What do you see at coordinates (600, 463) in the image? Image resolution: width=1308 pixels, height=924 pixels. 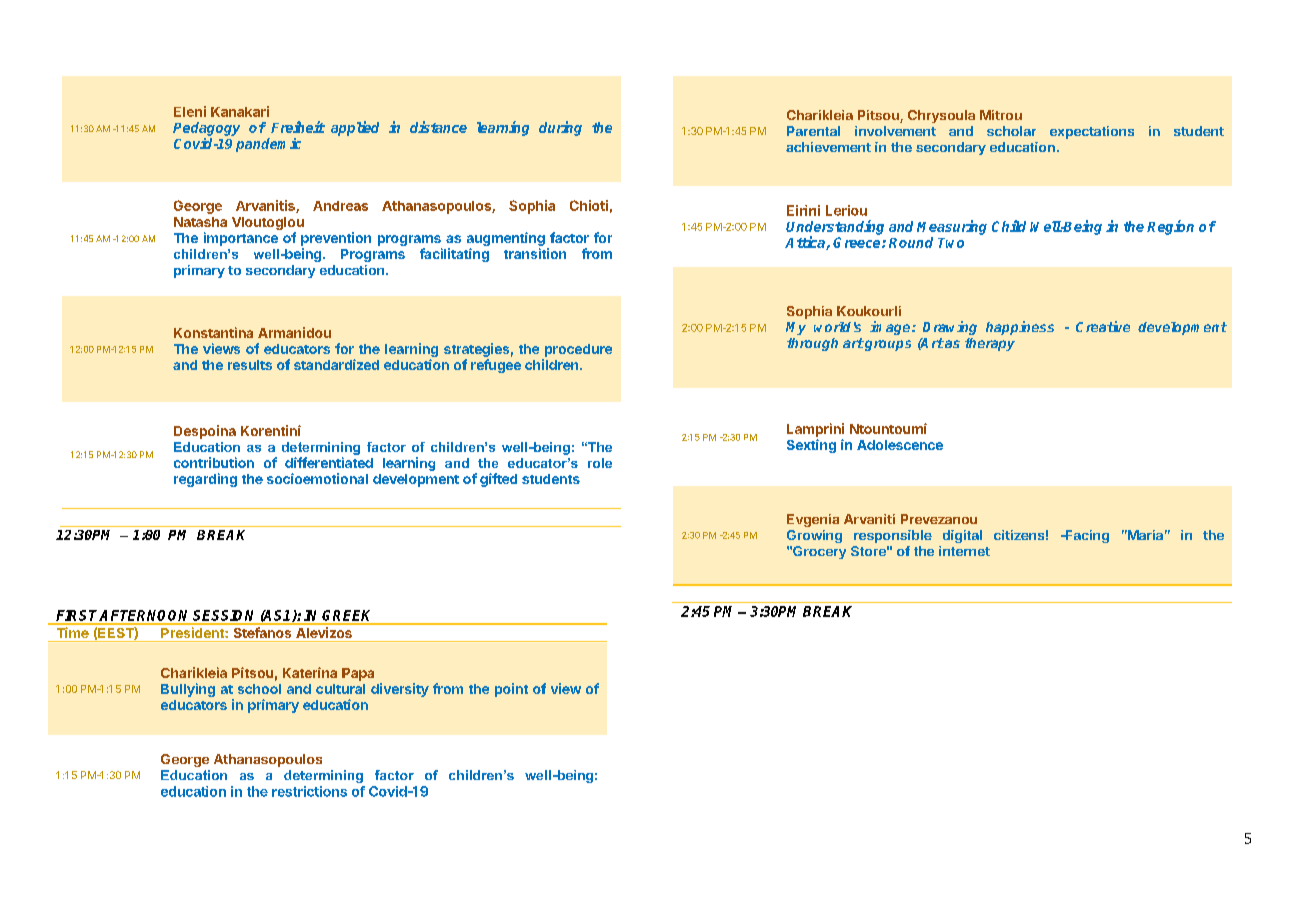 I see `role` at bounding box center [600, 463].
